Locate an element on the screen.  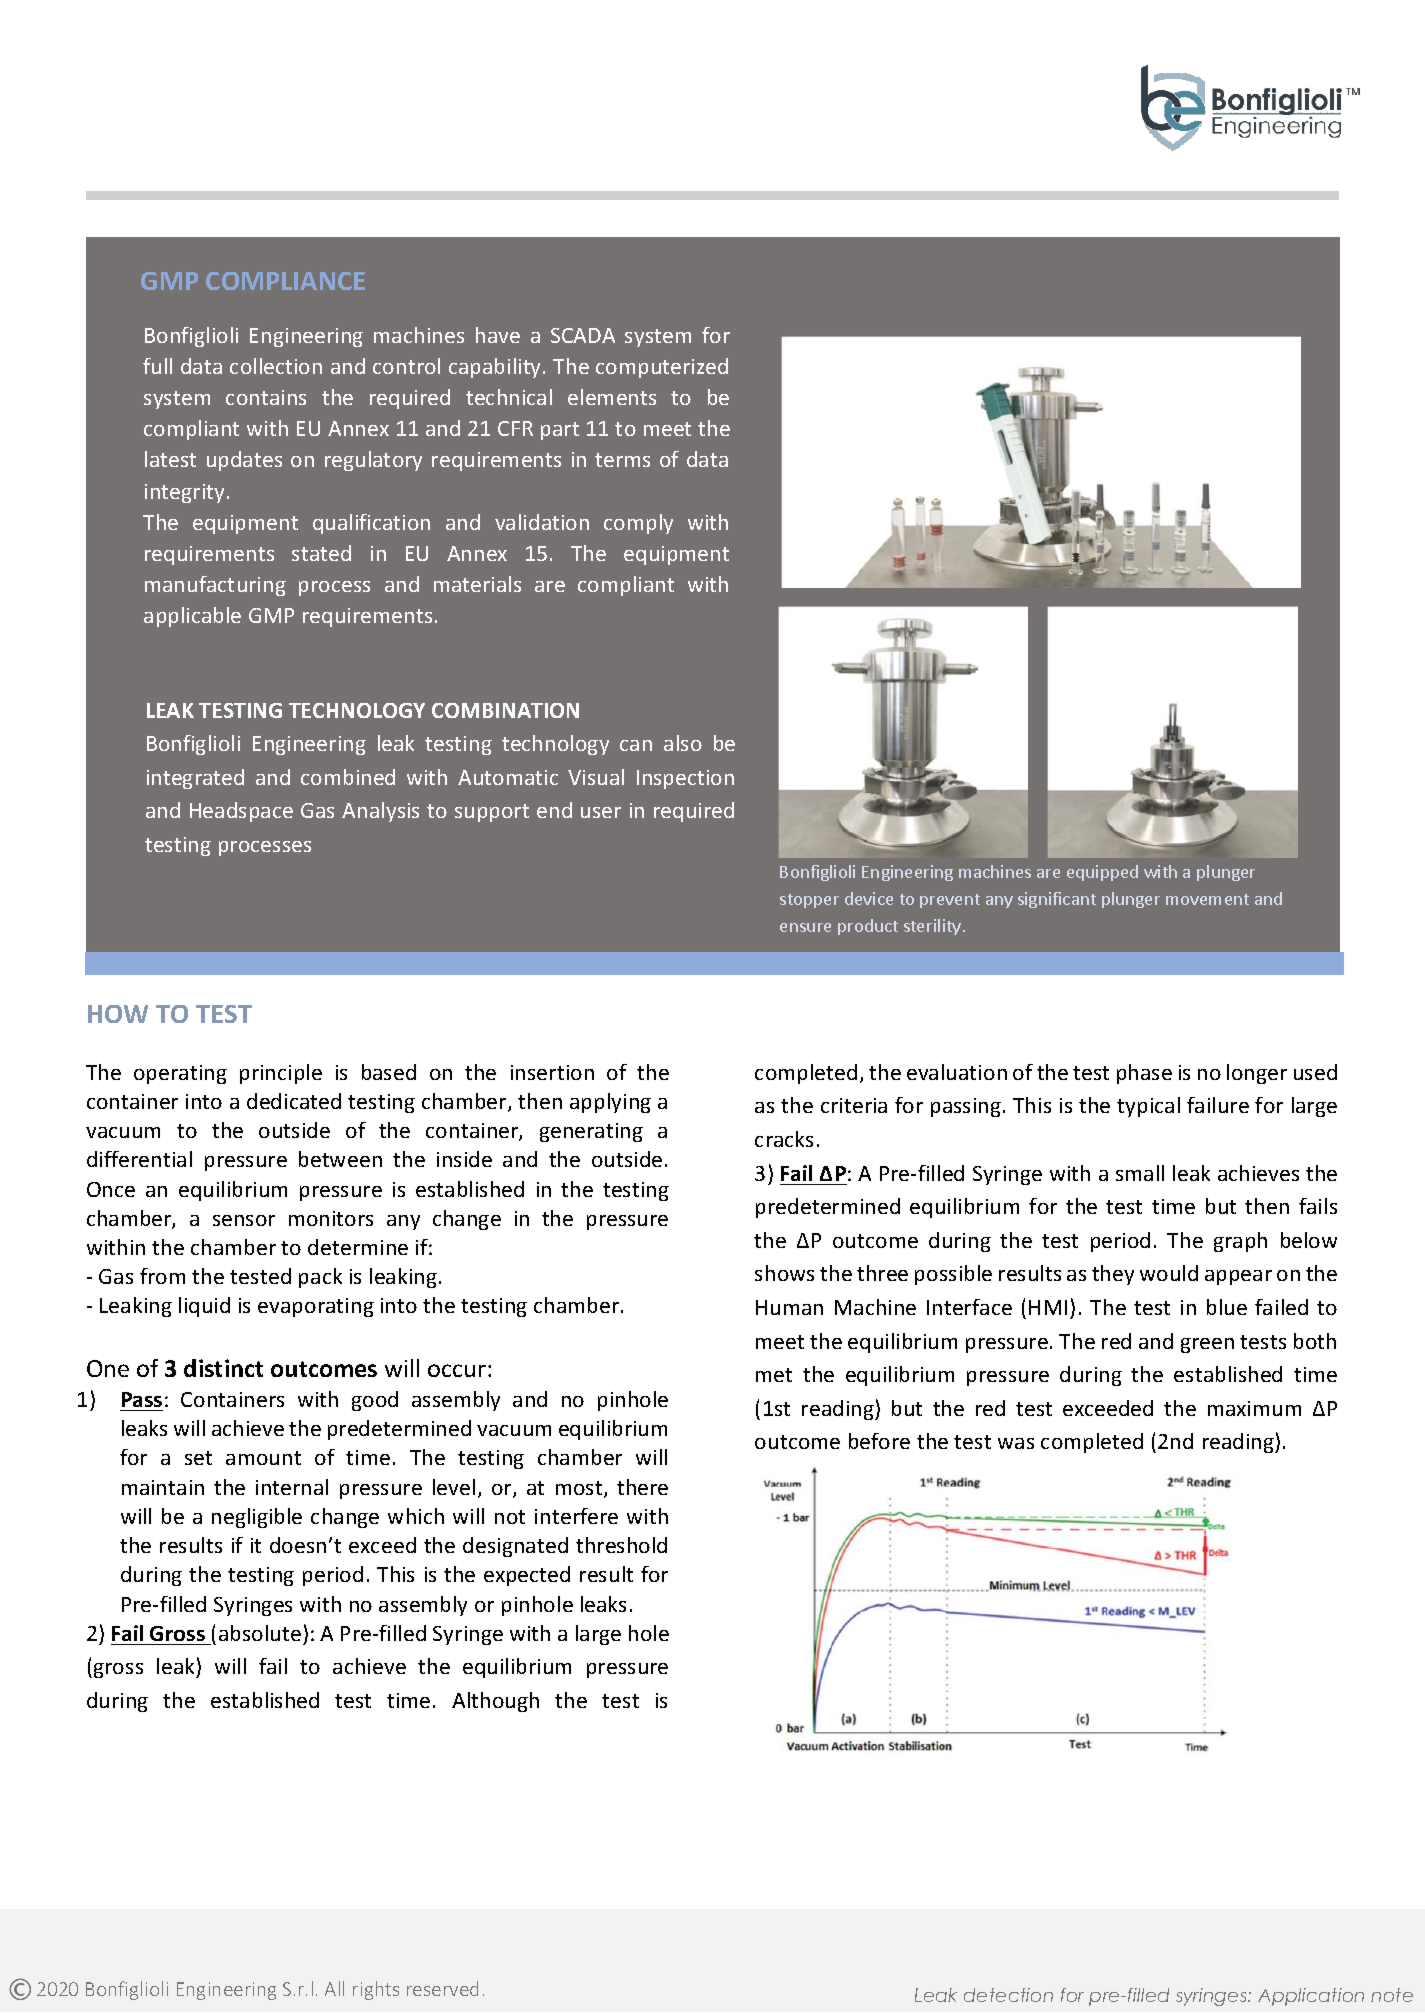
elements is located at coordinates (612, 397).
